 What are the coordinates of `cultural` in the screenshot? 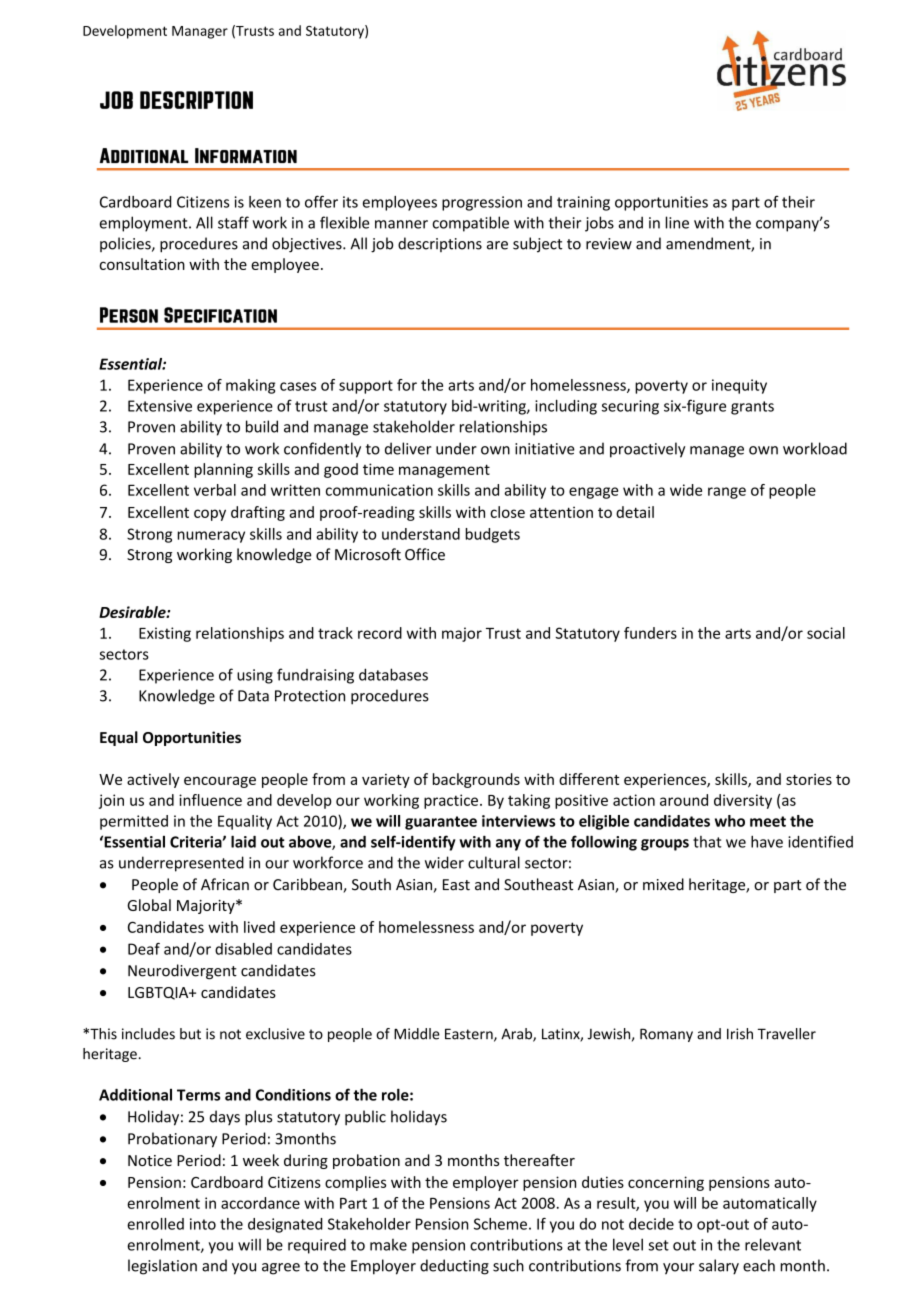 It's located at (494, 862).
